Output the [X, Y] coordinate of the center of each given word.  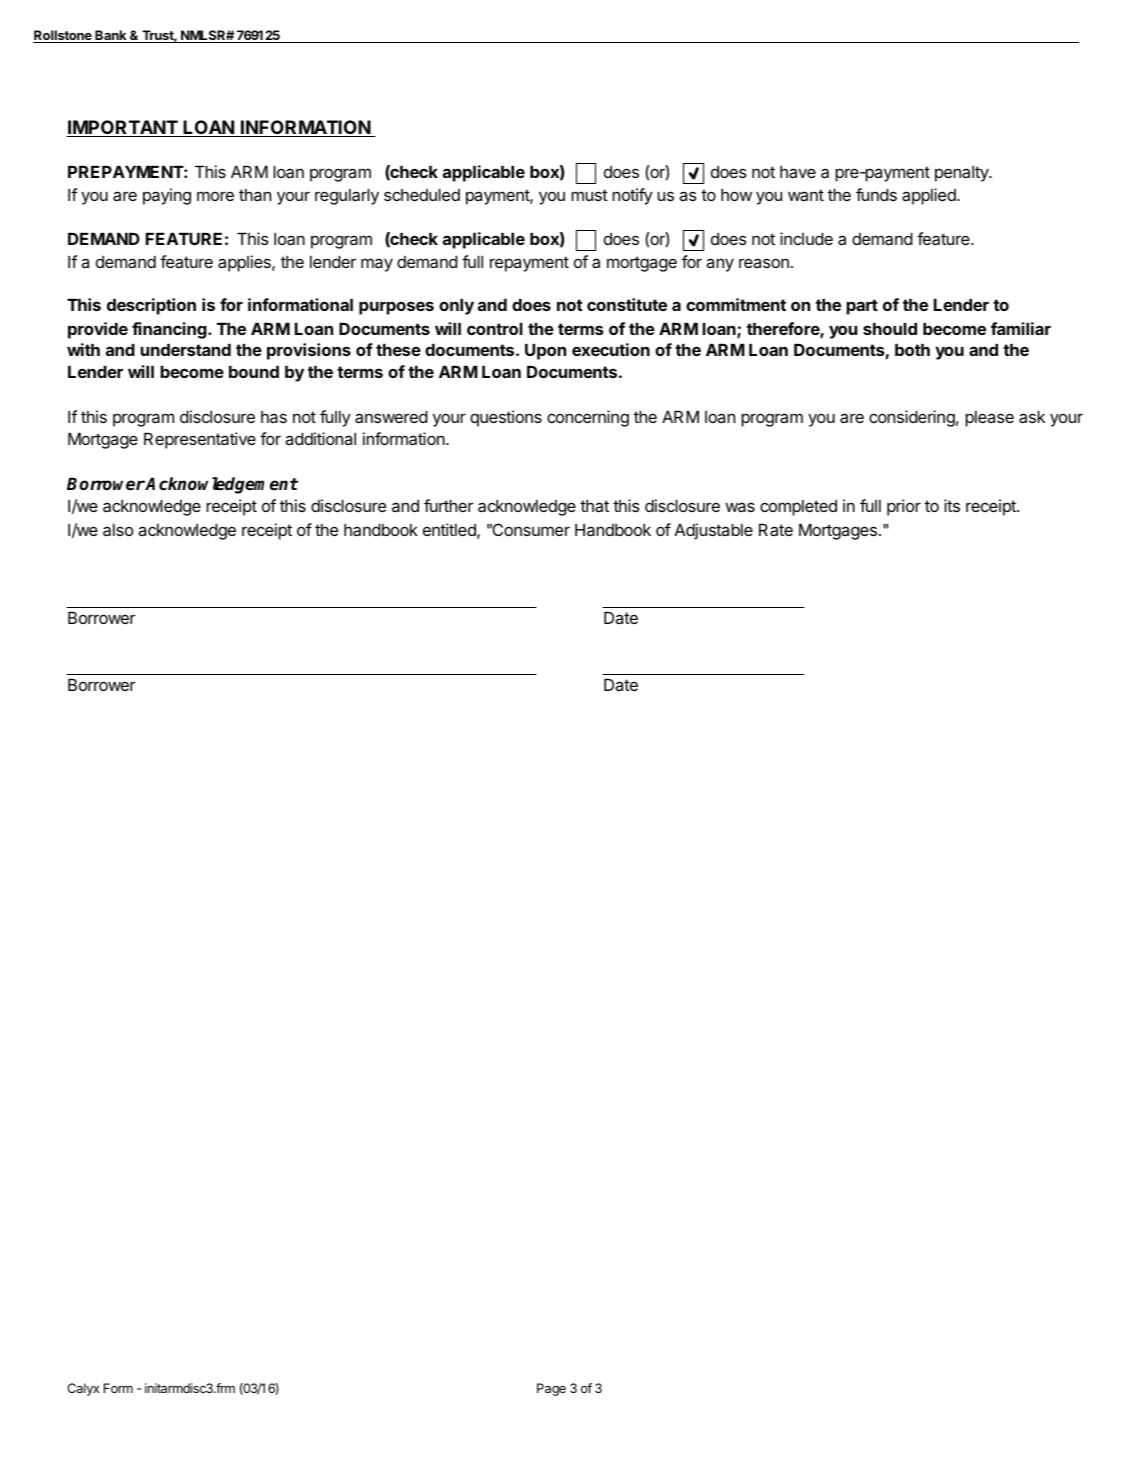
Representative [200, 440]
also [118, 530]
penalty [962, 174]
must [589, 195]
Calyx [83, 1389]
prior [904, 507]
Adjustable [714, 531]
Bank [111, 36]
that [594, 506]
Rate [776, 530]
